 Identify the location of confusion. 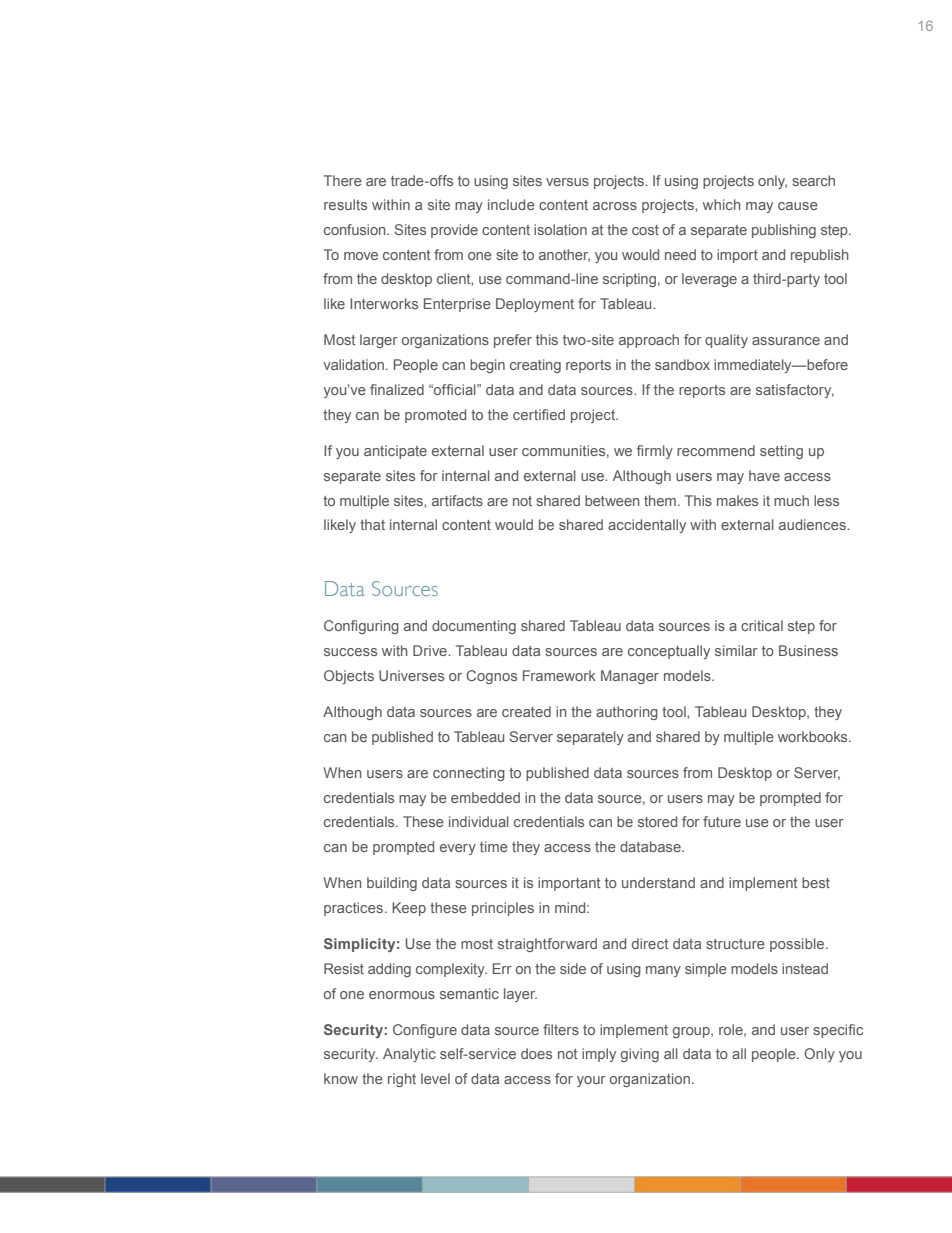
(356, 229).
